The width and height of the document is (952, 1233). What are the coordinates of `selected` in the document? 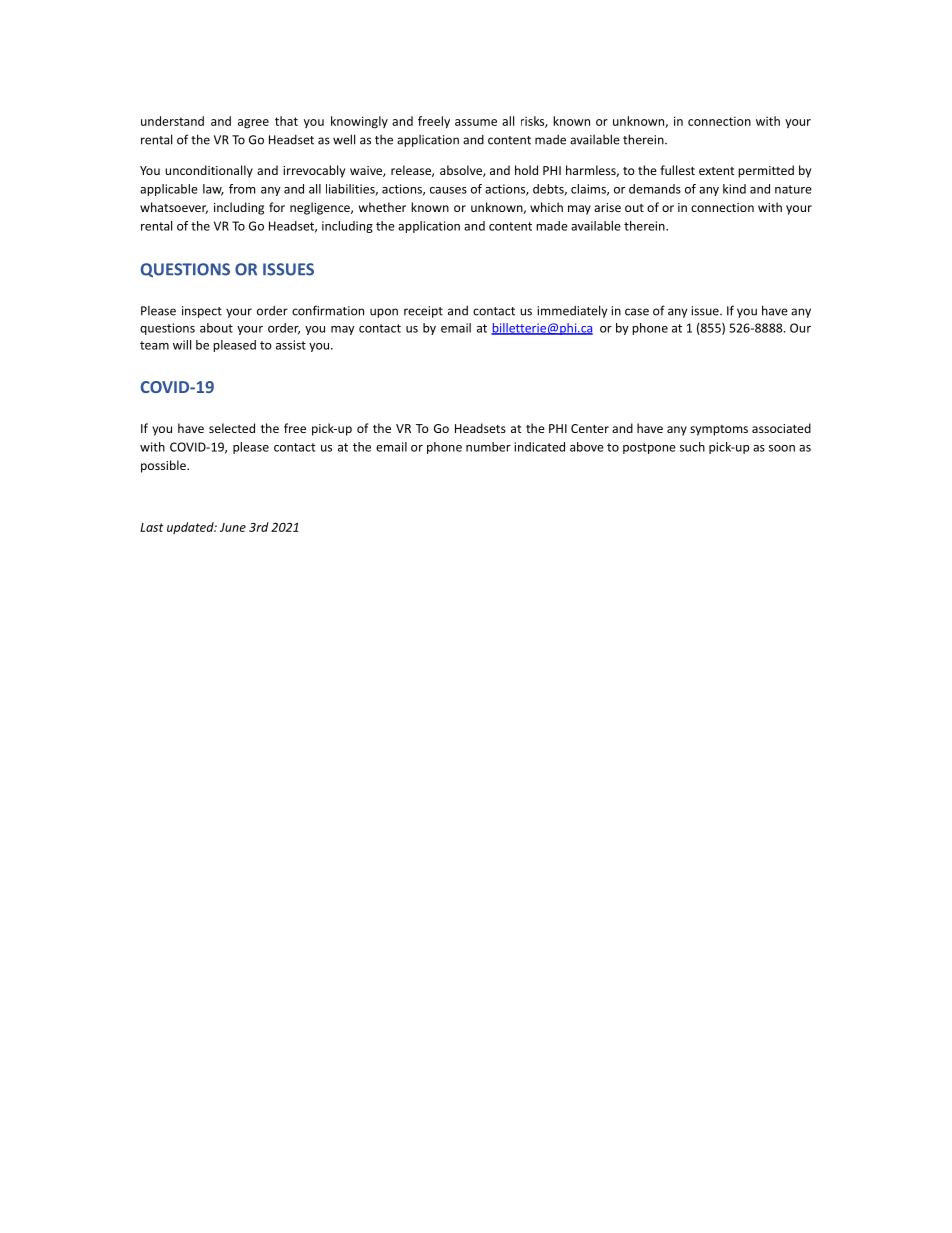 It's located at (232, 428).
